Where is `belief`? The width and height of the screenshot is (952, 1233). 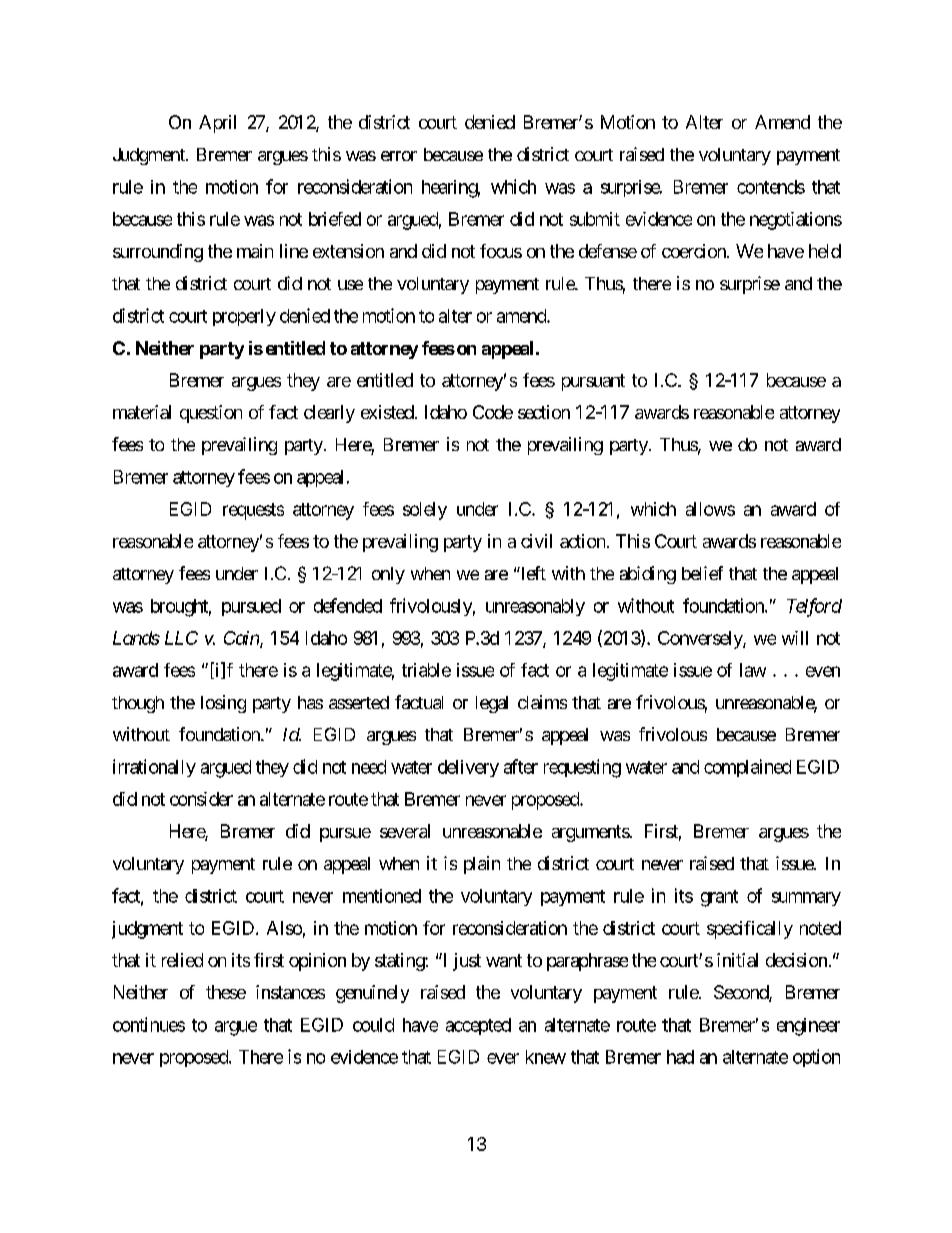 belief is located at coordinates (702, 573).
